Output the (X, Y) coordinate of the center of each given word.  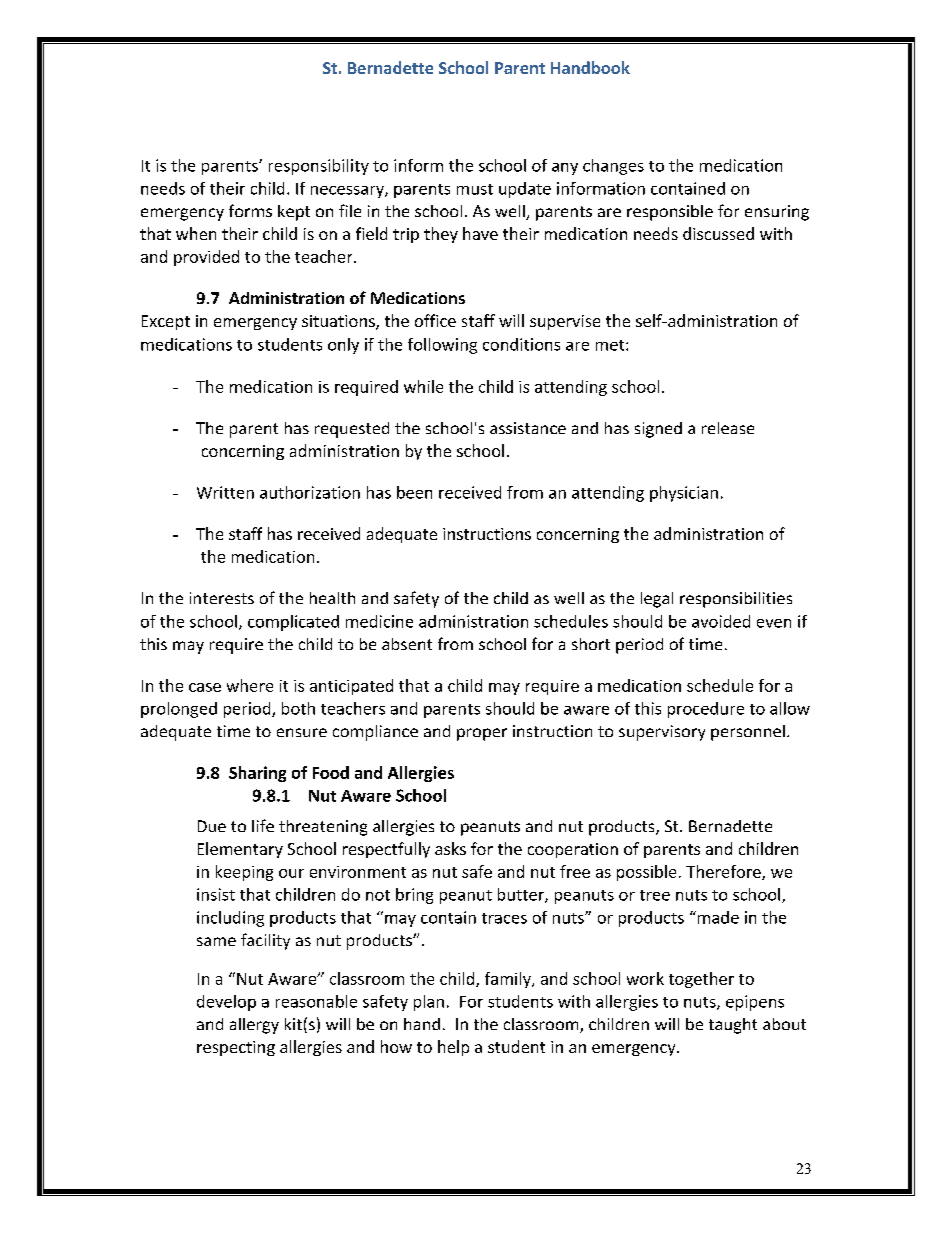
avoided (721, 621)
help (453, 1048)
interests (222, 598)
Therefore (724, 872)
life (263, 825)
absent (407, 644)
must (475, 189)
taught (733, 1026)
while (423, 386)
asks (450, 848)
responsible (670, 213)
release (728, 428)
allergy (254, 1026)
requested (352, 430)
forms (250, 210)
